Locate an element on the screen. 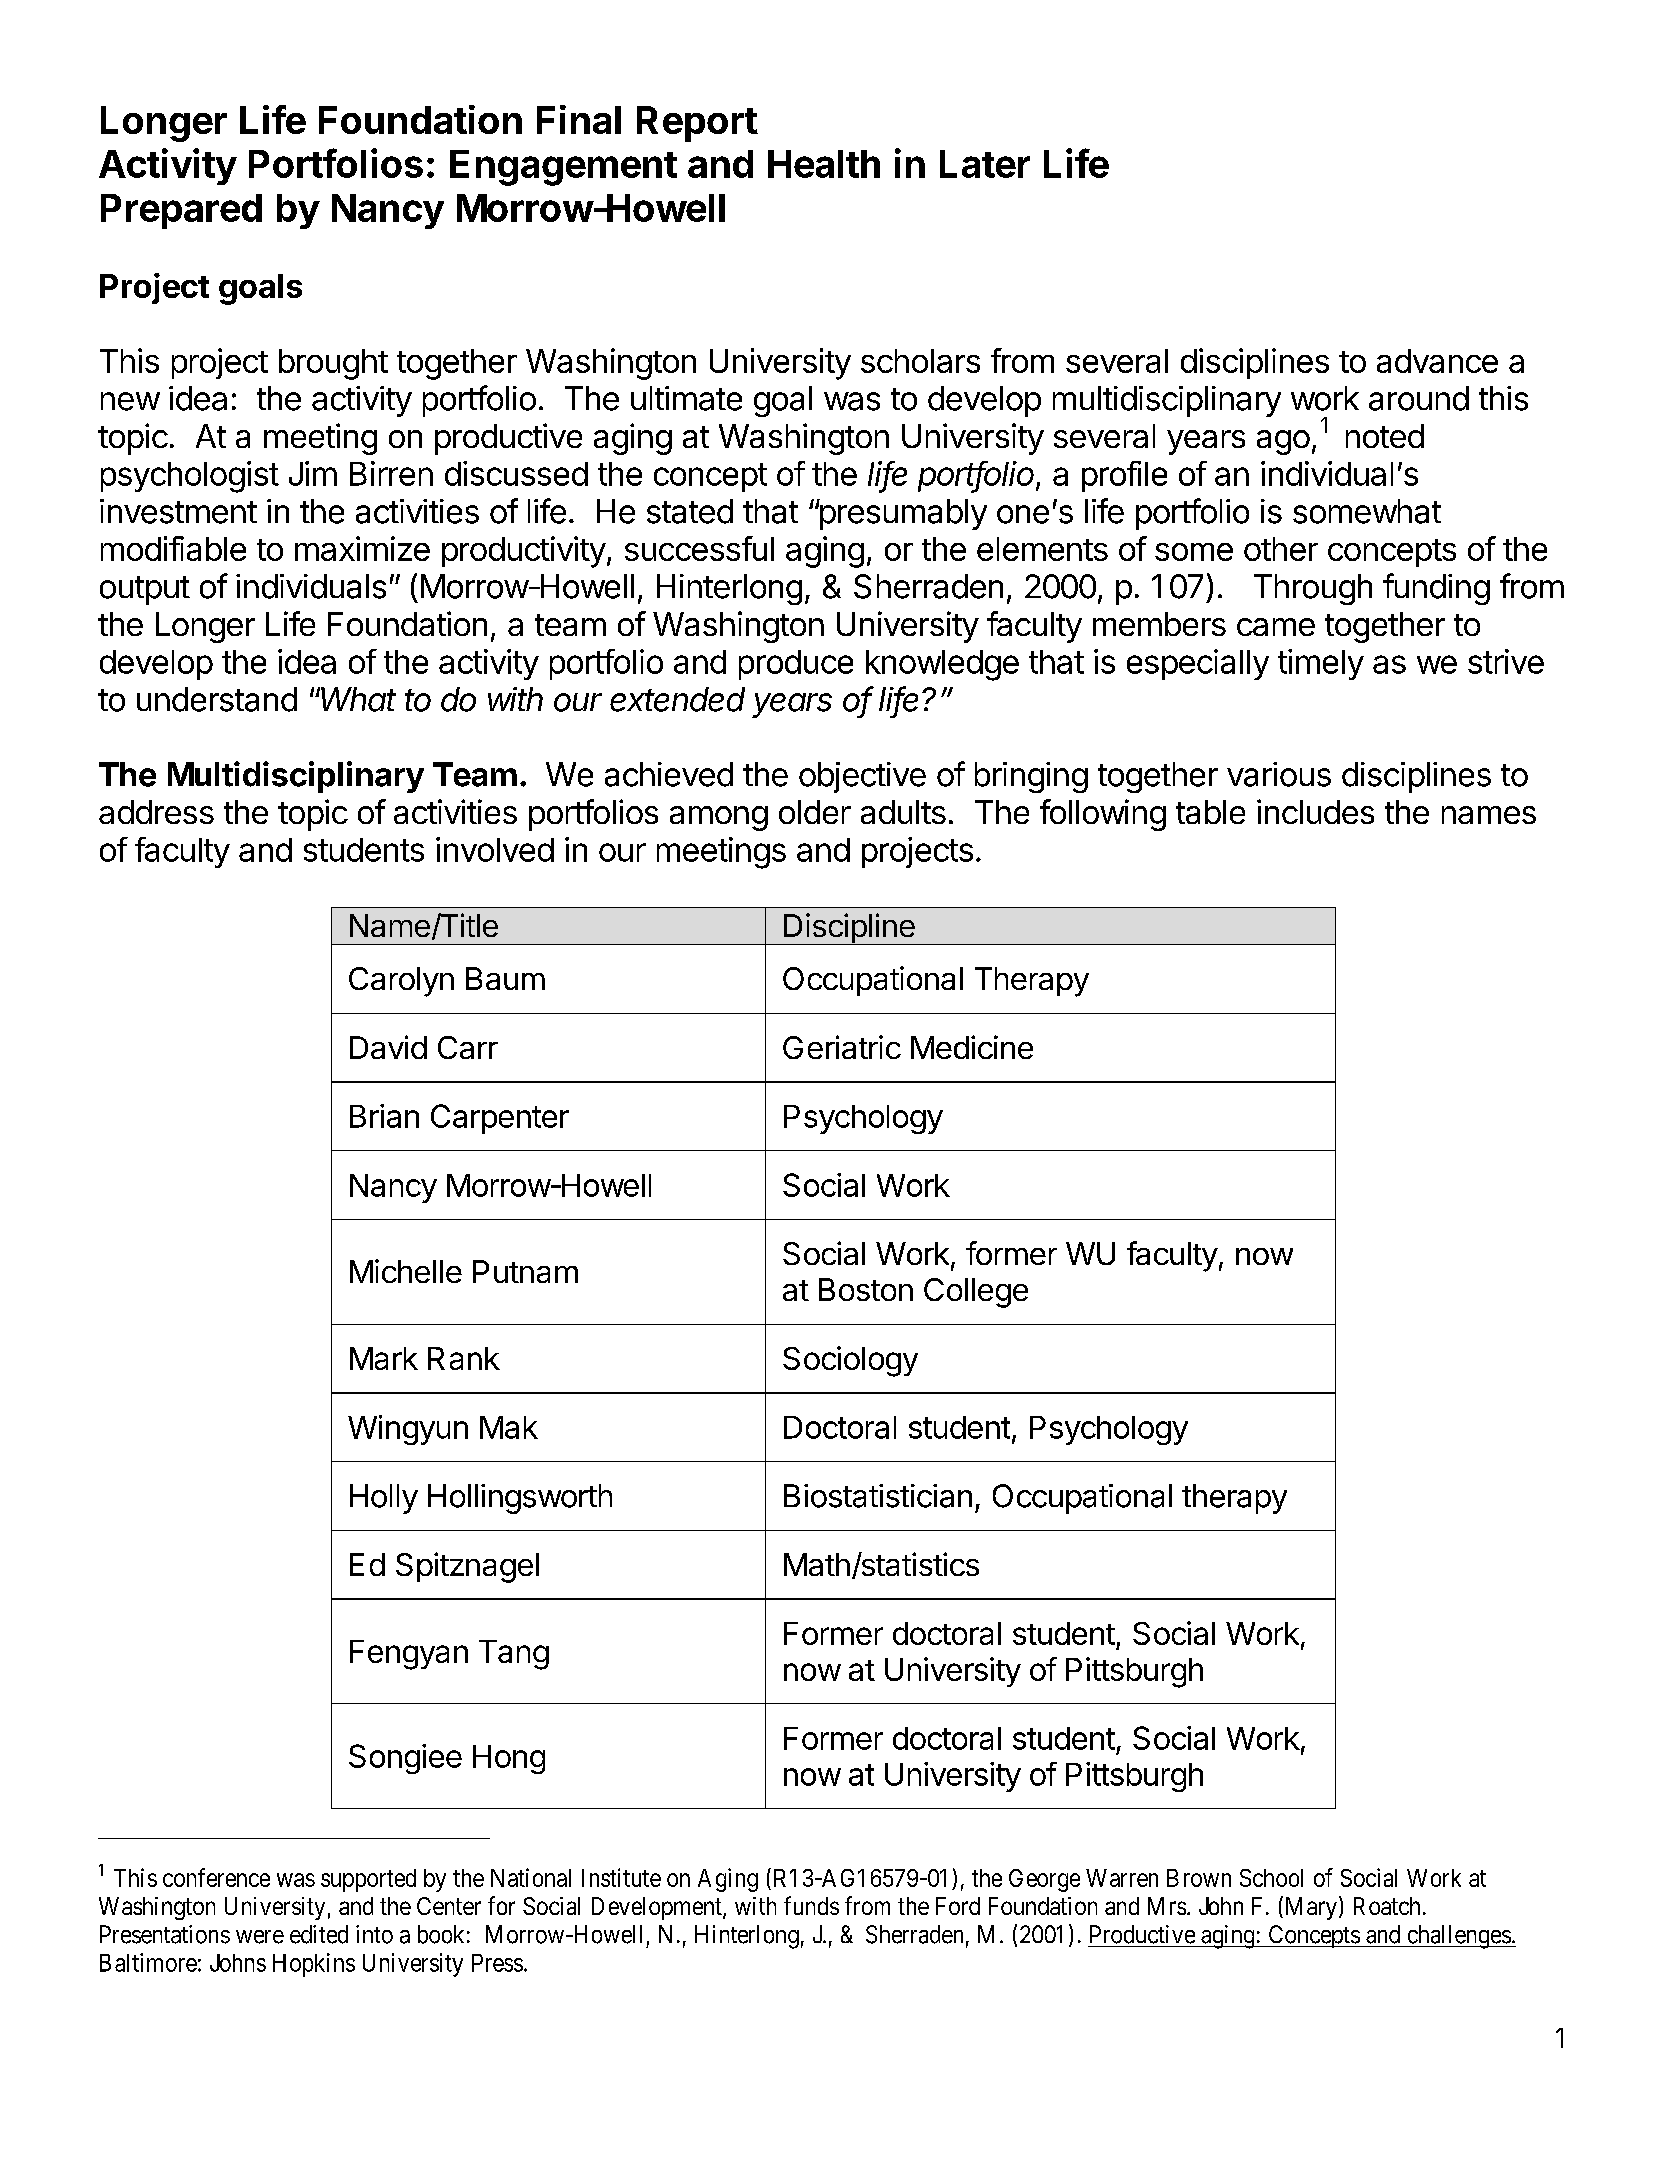  Geriatric is located at coordinates (842, 1047).
